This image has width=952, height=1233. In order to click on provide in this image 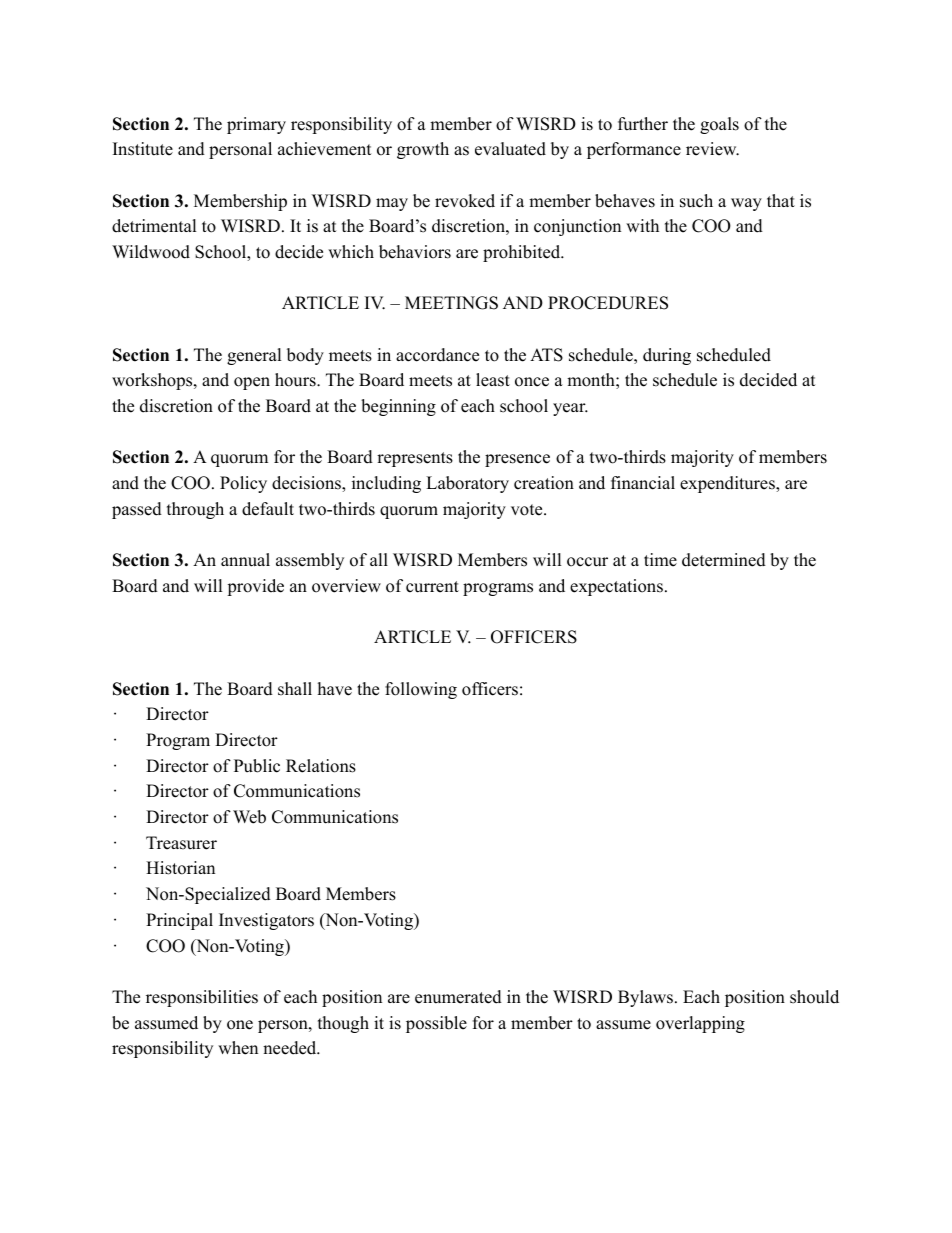, I will do `click(255, 587)`.
